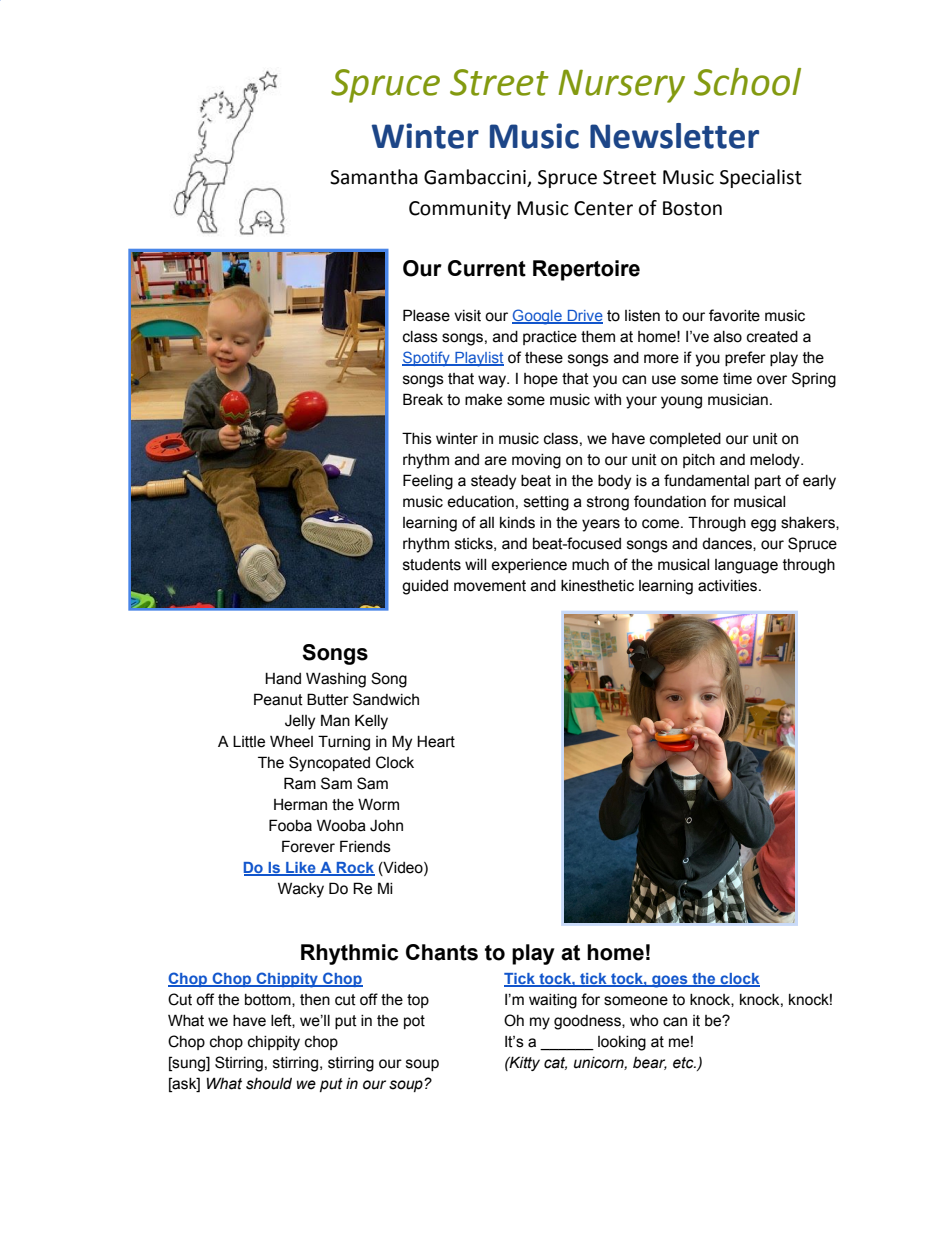  I want to click on Samantha, so click(374, 177).
